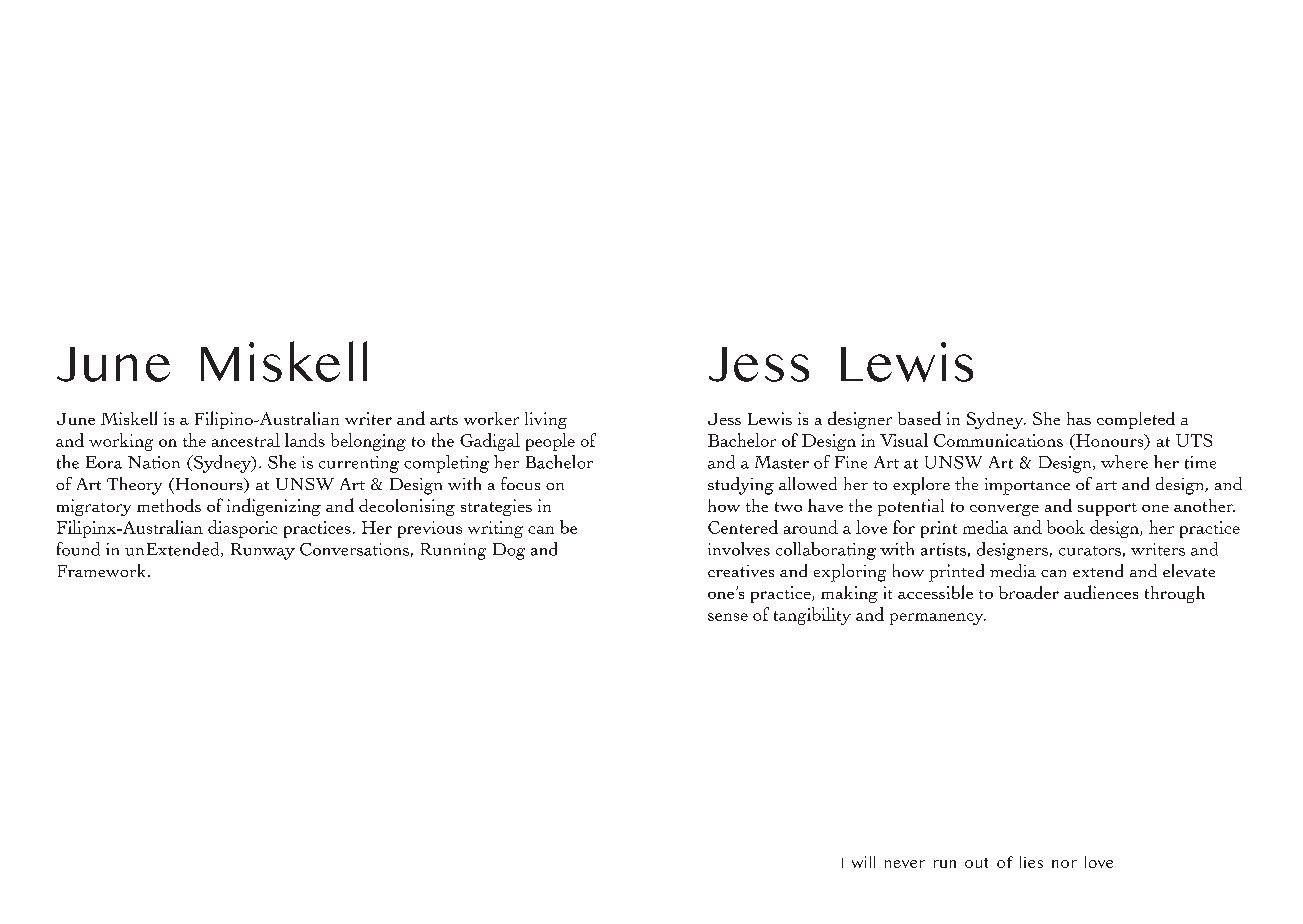  I want to click on broader, so click(1029, 592).
